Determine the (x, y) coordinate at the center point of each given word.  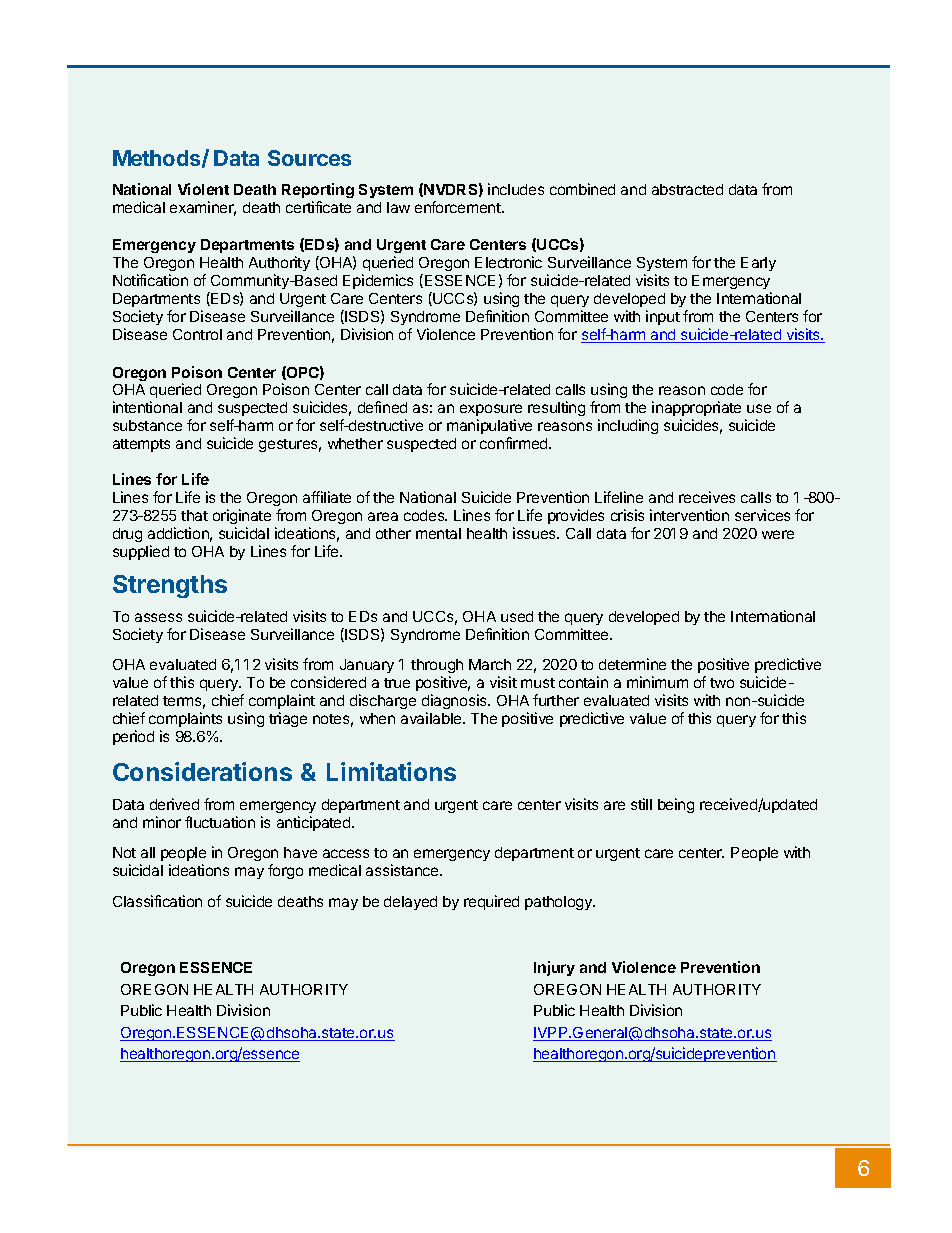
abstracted (687, 189)
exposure (491, 412)
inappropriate (696, 410)
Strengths (170, 586)
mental (438, 533)
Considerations (202, 771)
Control (197, 334)
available (432, 718)
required (491, 902)
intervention (689, 515)
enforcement (459, 207)
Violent (203, 189)
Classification (157, 901)
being (676, 805)
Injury (554, 968)
